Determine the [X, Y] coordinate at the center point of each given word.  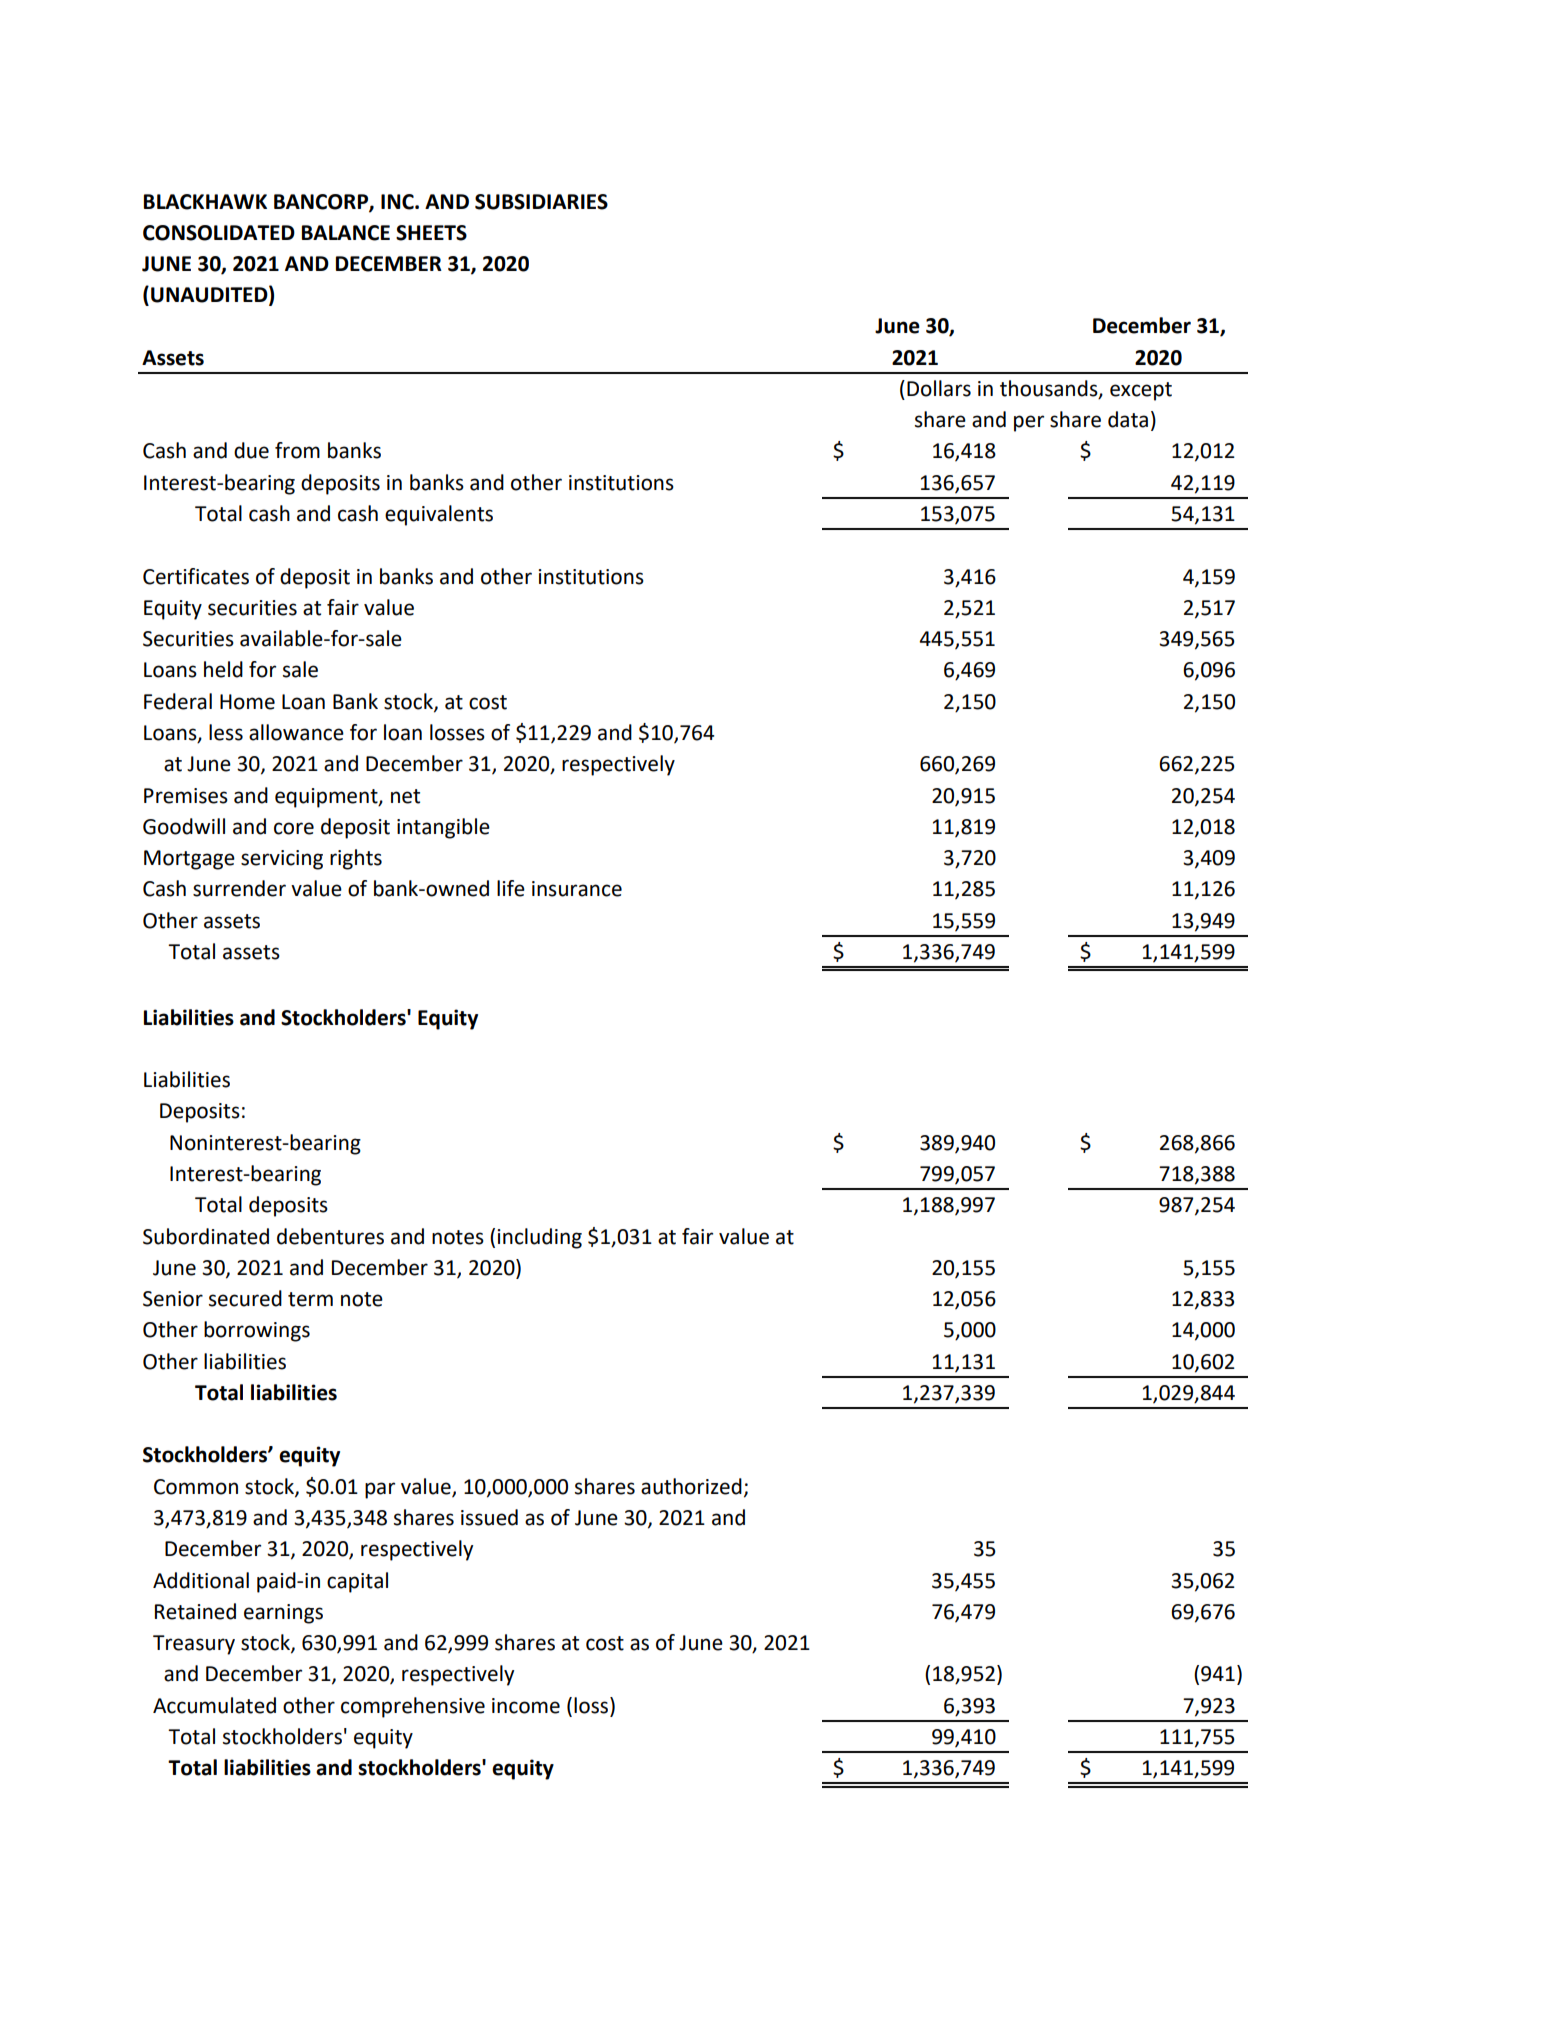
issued [489, 1517]
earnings [283, 1614]
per [1029, 423]
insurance [577, 889]
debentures [330, 1236]
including [539, 1238]
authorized [691, 1486]
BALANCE [346, 233]
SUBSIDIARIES [541, 202]
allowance [296, 732]
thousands [1050, 389]
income [526, 1706]
